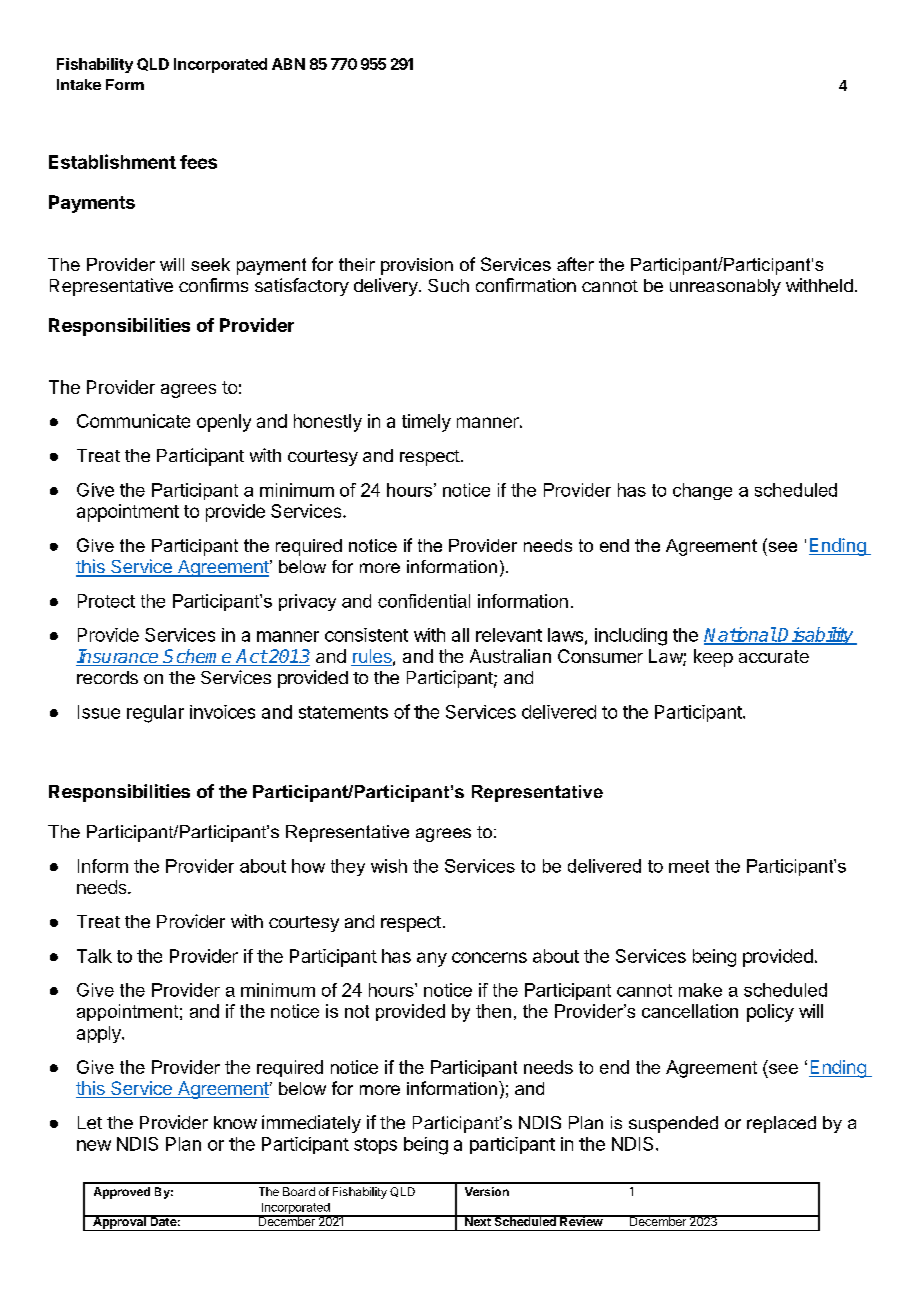 This screenshot has height=1307, width=924. I want to click on fees, so click(198, 162).
